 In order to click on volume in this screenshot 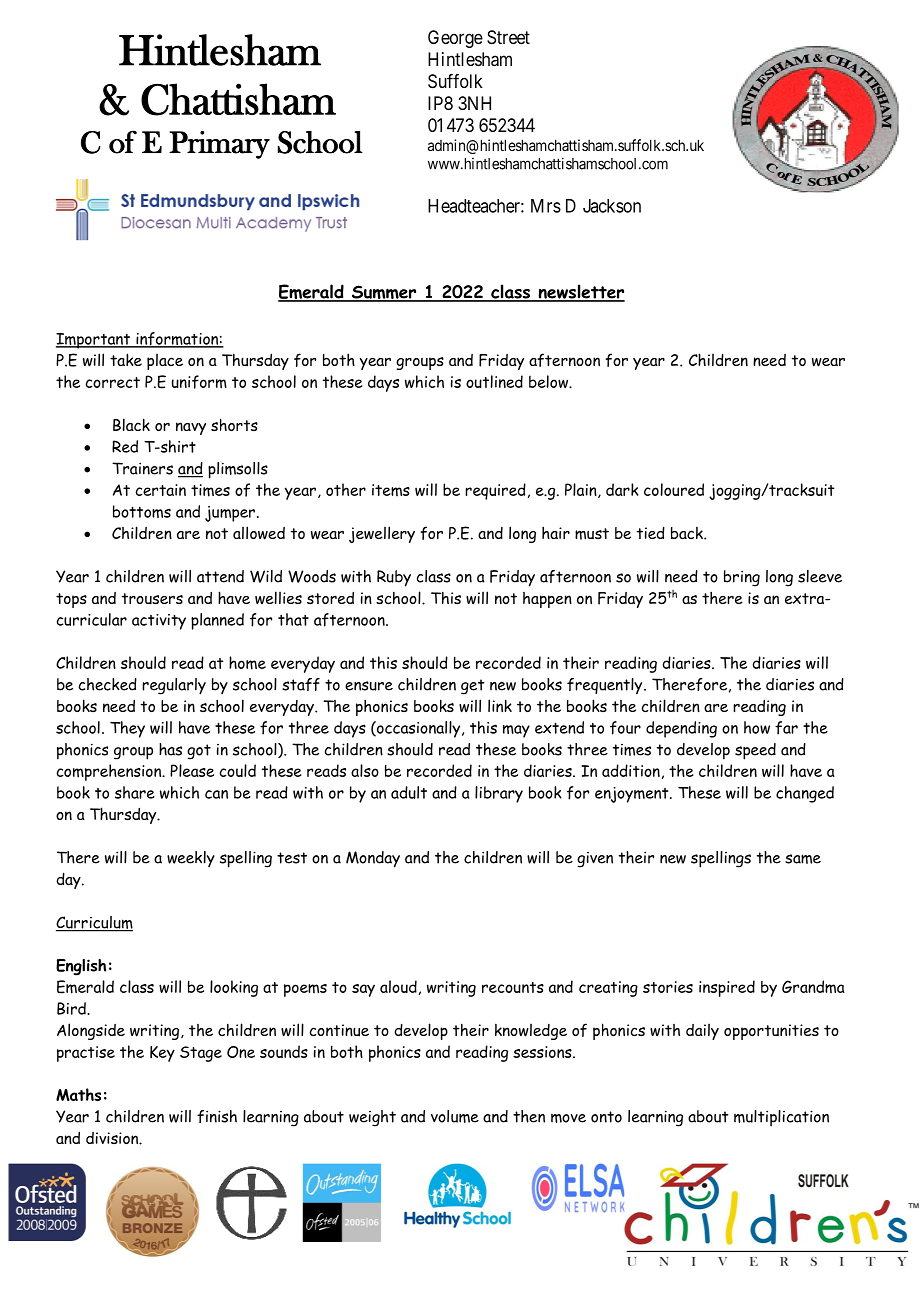, I will do `click(455, 1116)`.
